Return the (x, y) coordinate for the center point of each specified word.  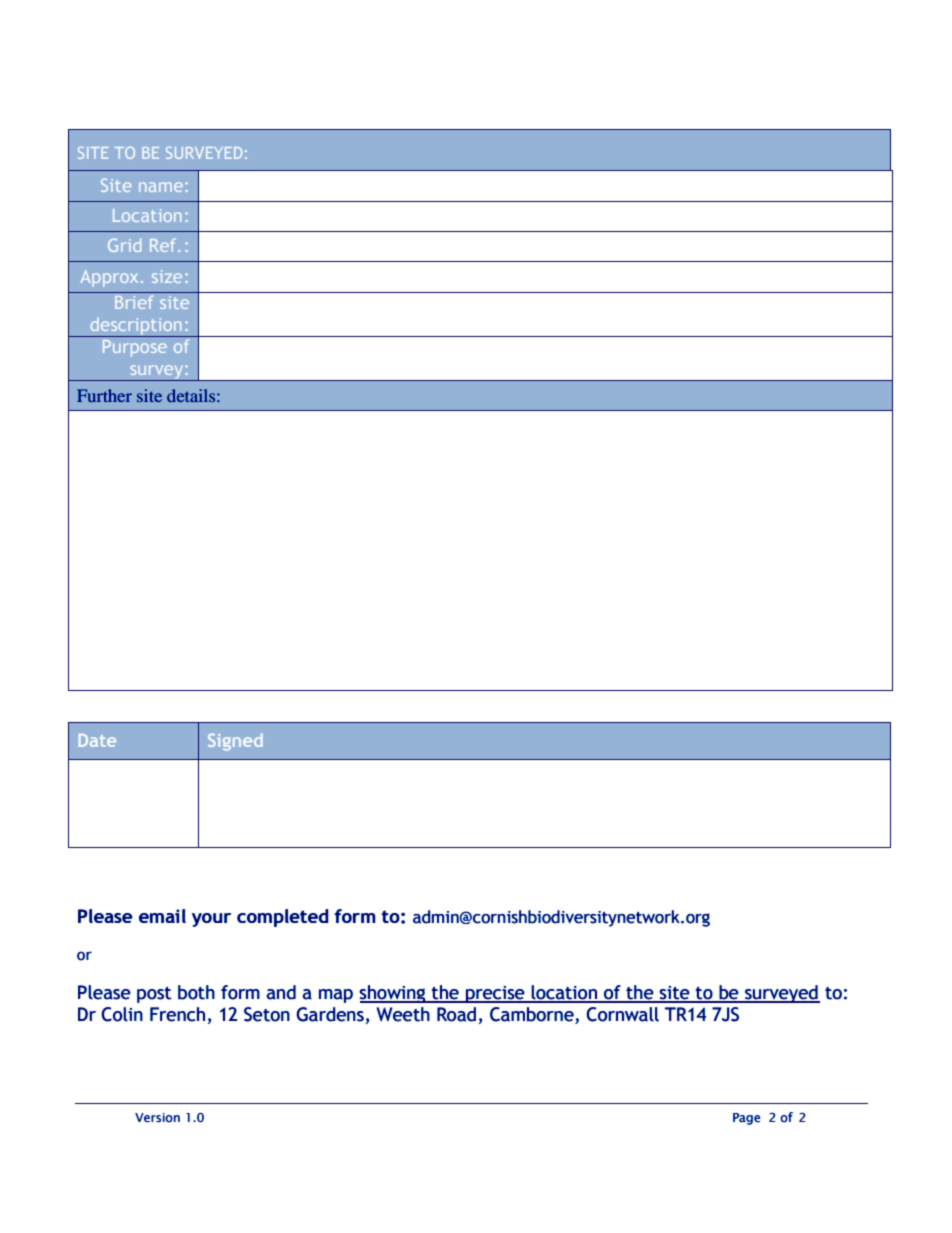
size (167, 276)
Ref (164, 245)
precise (495, 994)
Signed (235, 742)
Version (157, 1118)
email (162, 916)
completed (282, 918)
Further (104, 395)
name (161, 187)
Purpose (135, 348)
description (136, 327)
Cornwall (622, 1014)
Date (97, 740)
